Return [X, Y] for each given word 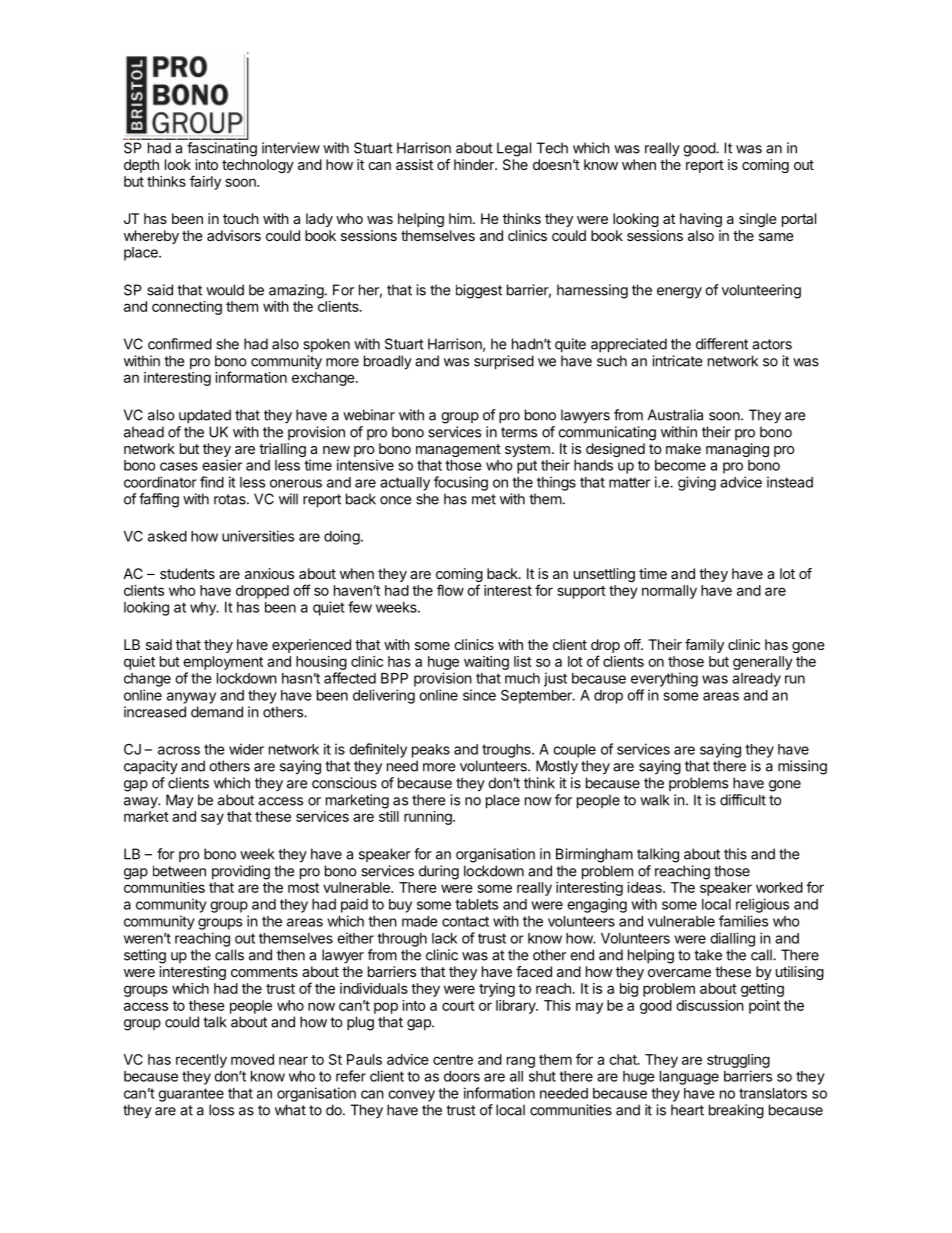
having [701, 220]
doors [462, 1076]
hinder [475, 164]
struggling [738, 1062]
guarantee [191, 1095]
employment [223, 663]
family [704, 646]
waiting [486, 663]
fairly [205, 182]
